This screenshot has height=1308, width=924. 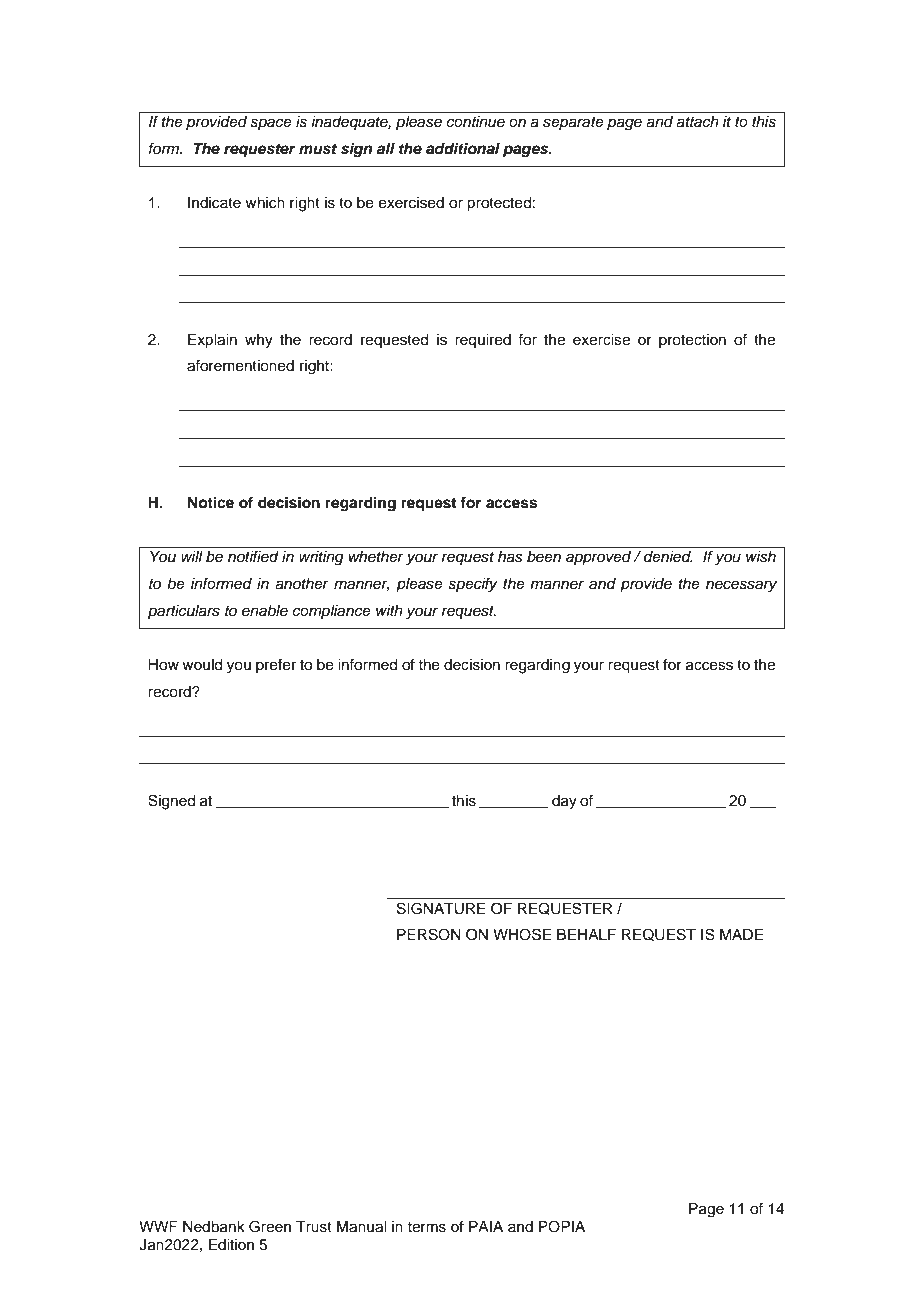 What do you see at coordinates (741, 934) in the screenshot?
I see `MADE` at bounding box center [741, 934].
